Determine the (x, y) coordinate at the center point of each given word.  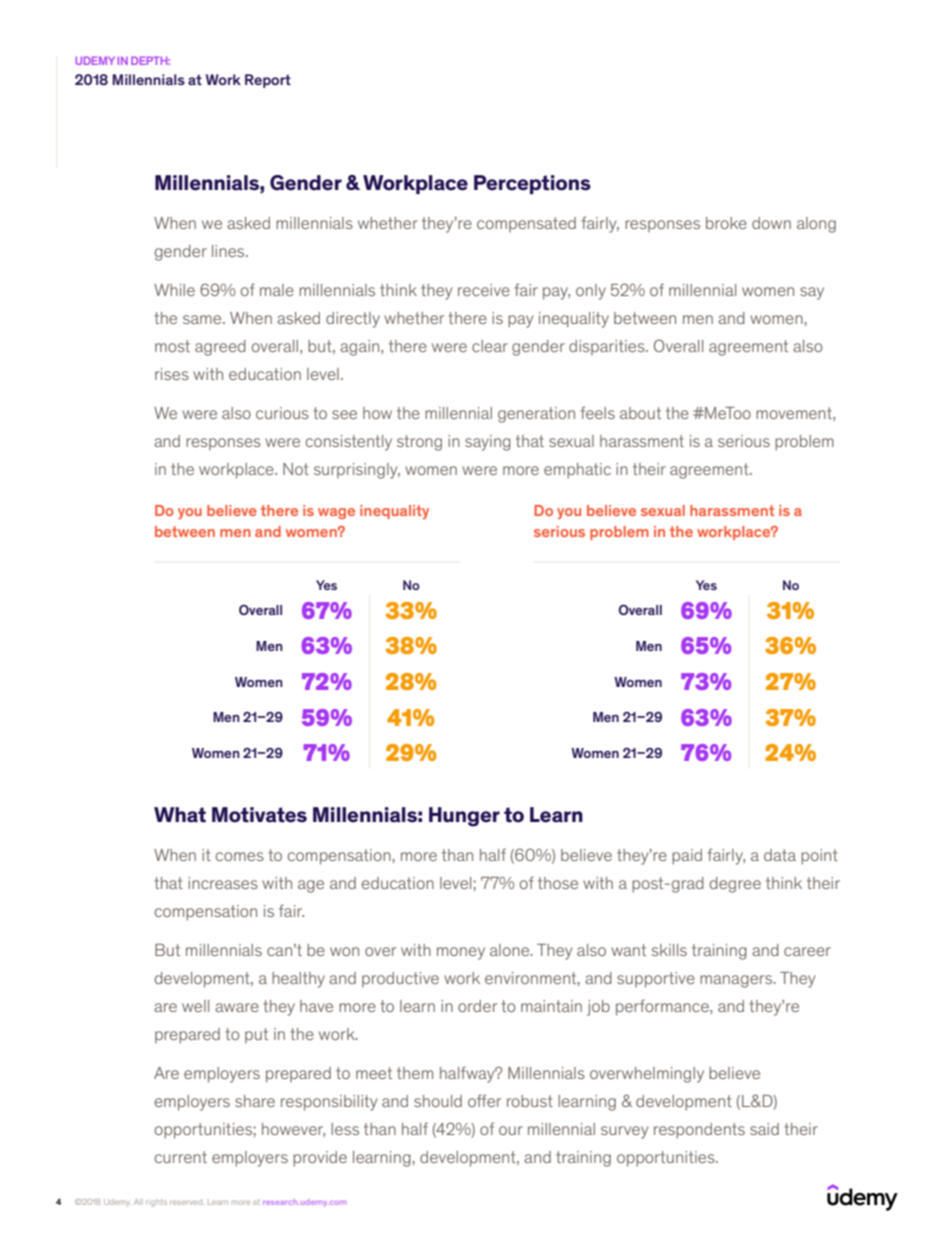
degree (735, 885)
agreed (220, 348)
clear (490, 346)
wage (336, 513)
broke (726, 223)
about (640, 413)
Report (268, 81)
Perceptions (532, 184)
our (511, 1130)
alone (511, 950)
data (780, 855)
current (181, 1157)
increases (223, 883)
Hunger (464, 817)
